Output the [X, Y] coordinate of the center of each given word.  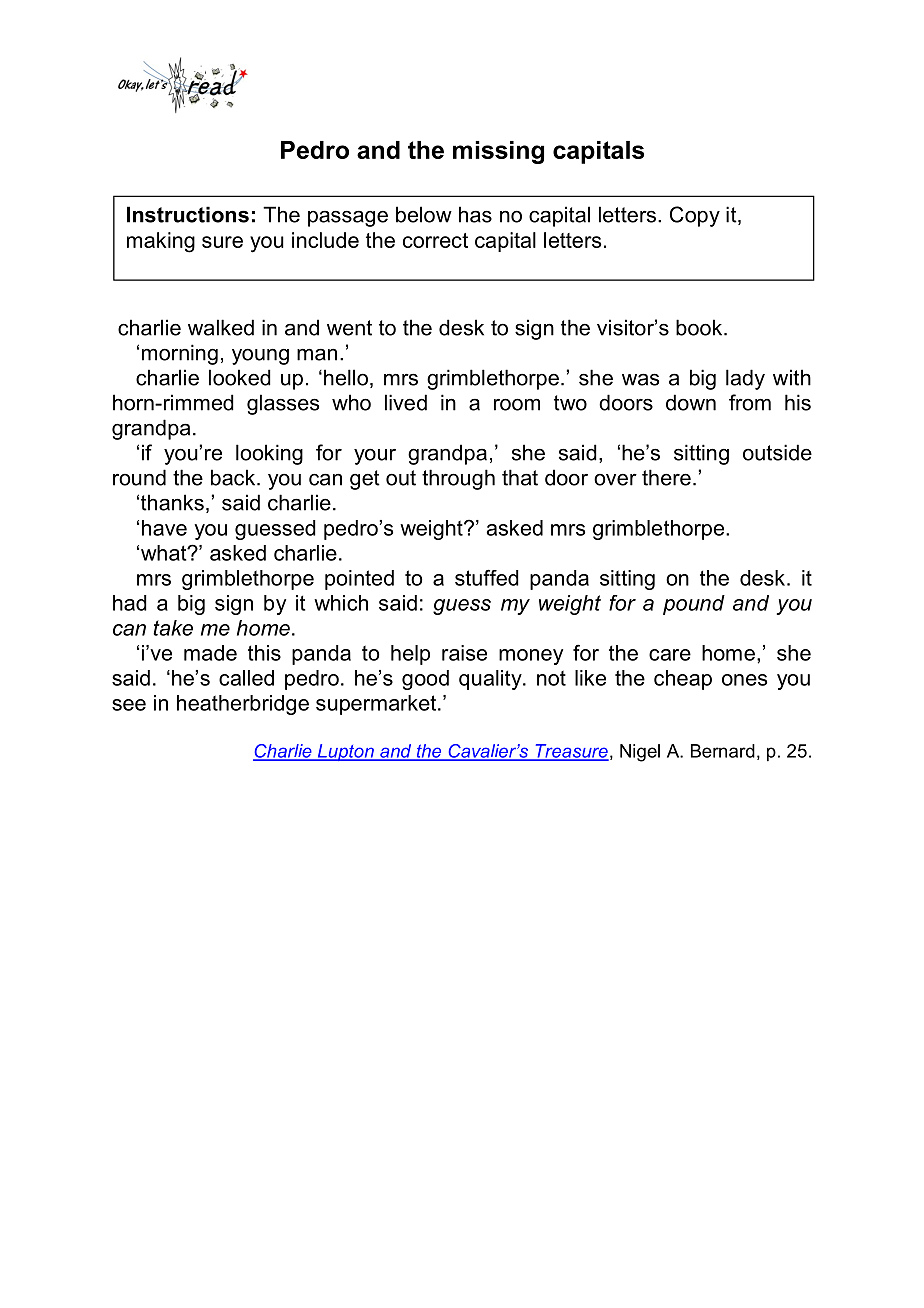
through [458, 479]
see [129, 705]
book [700, 327]
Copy [695, 216]
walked [221, 327]
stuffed [487, 577]
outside [777, 452]
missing [498, 152]
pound [694, 605]
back [234, 477]
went [349, 328]
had [130, 603]
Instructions [188, 214]
